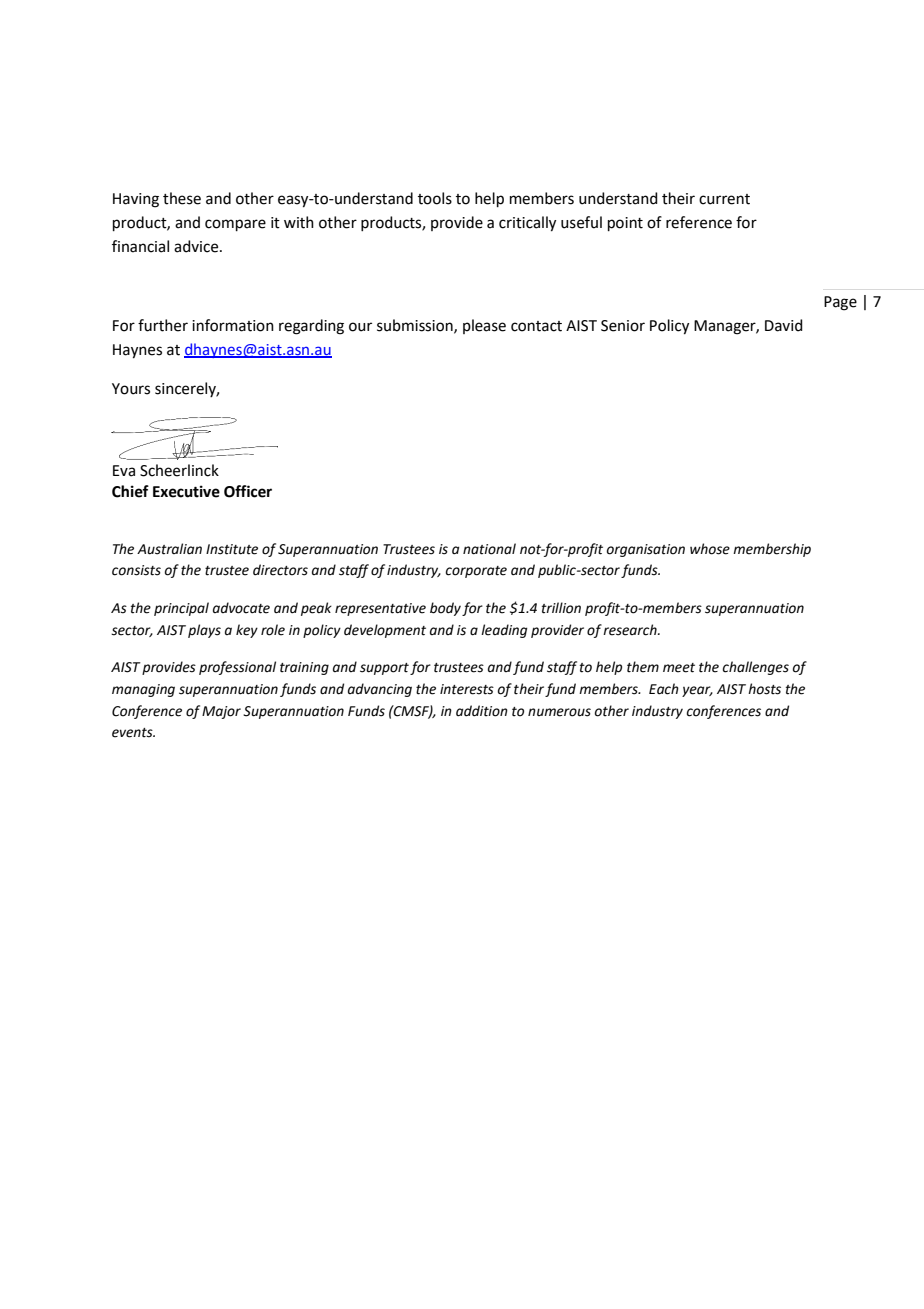  Describe the element at coordinates (724, 199) in the page. I see `current` at that location.
